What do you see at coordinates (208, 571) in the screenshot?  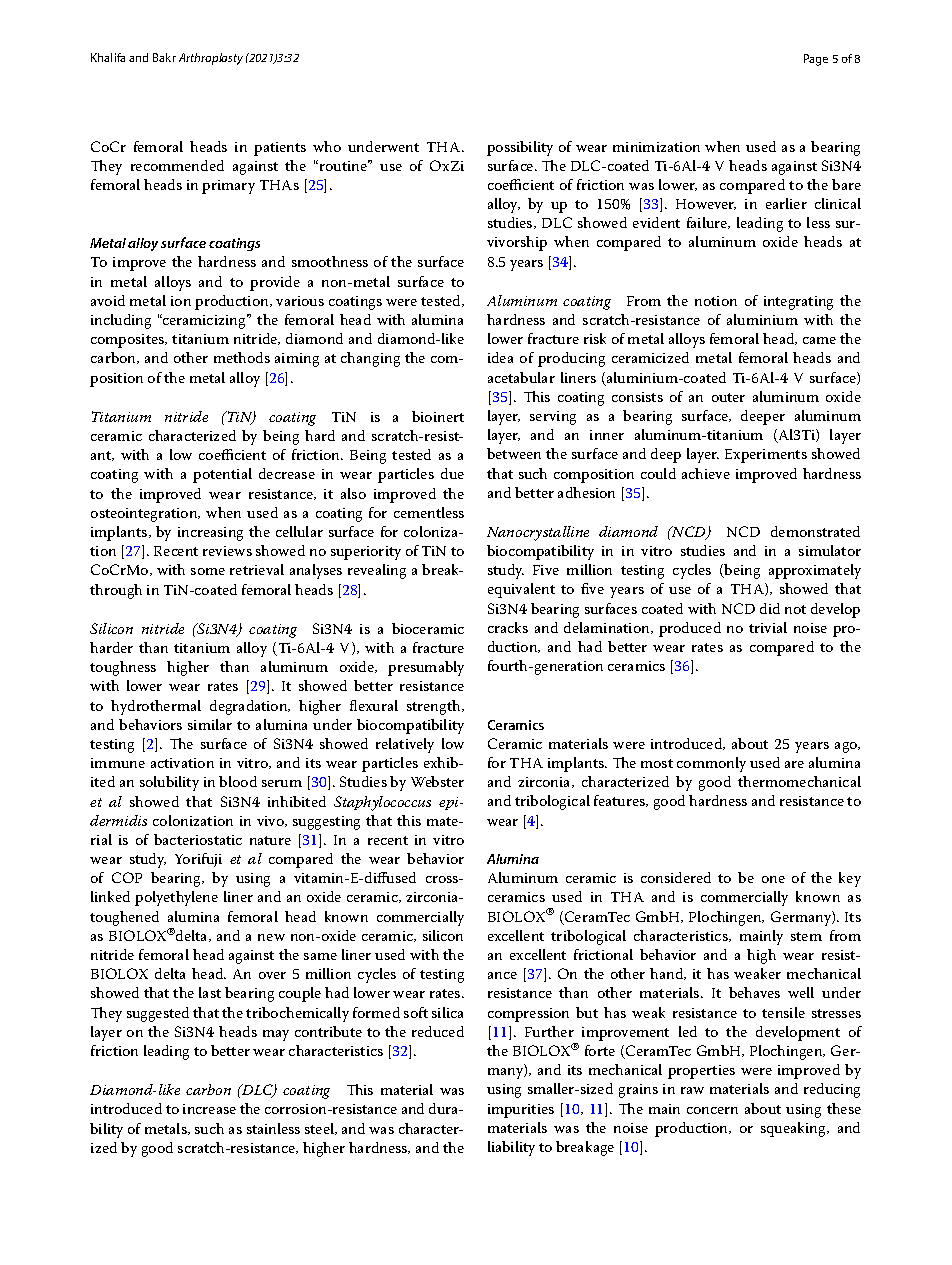 I see `some` at bounding box center [208, 571].
